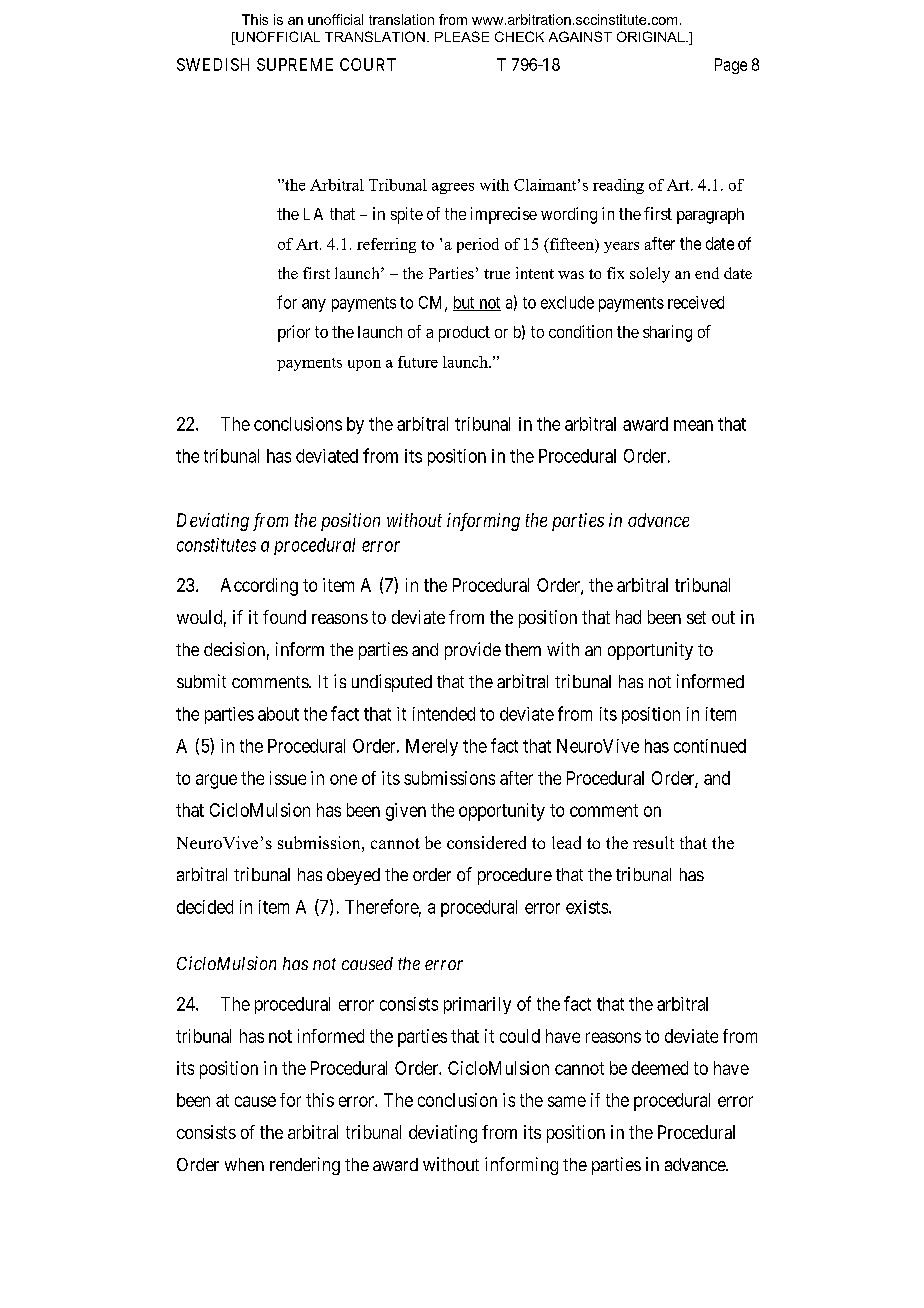 The height and width of the screenshot is (1308, 924). I want to click on ORIGINAL, so click(652, 36).
